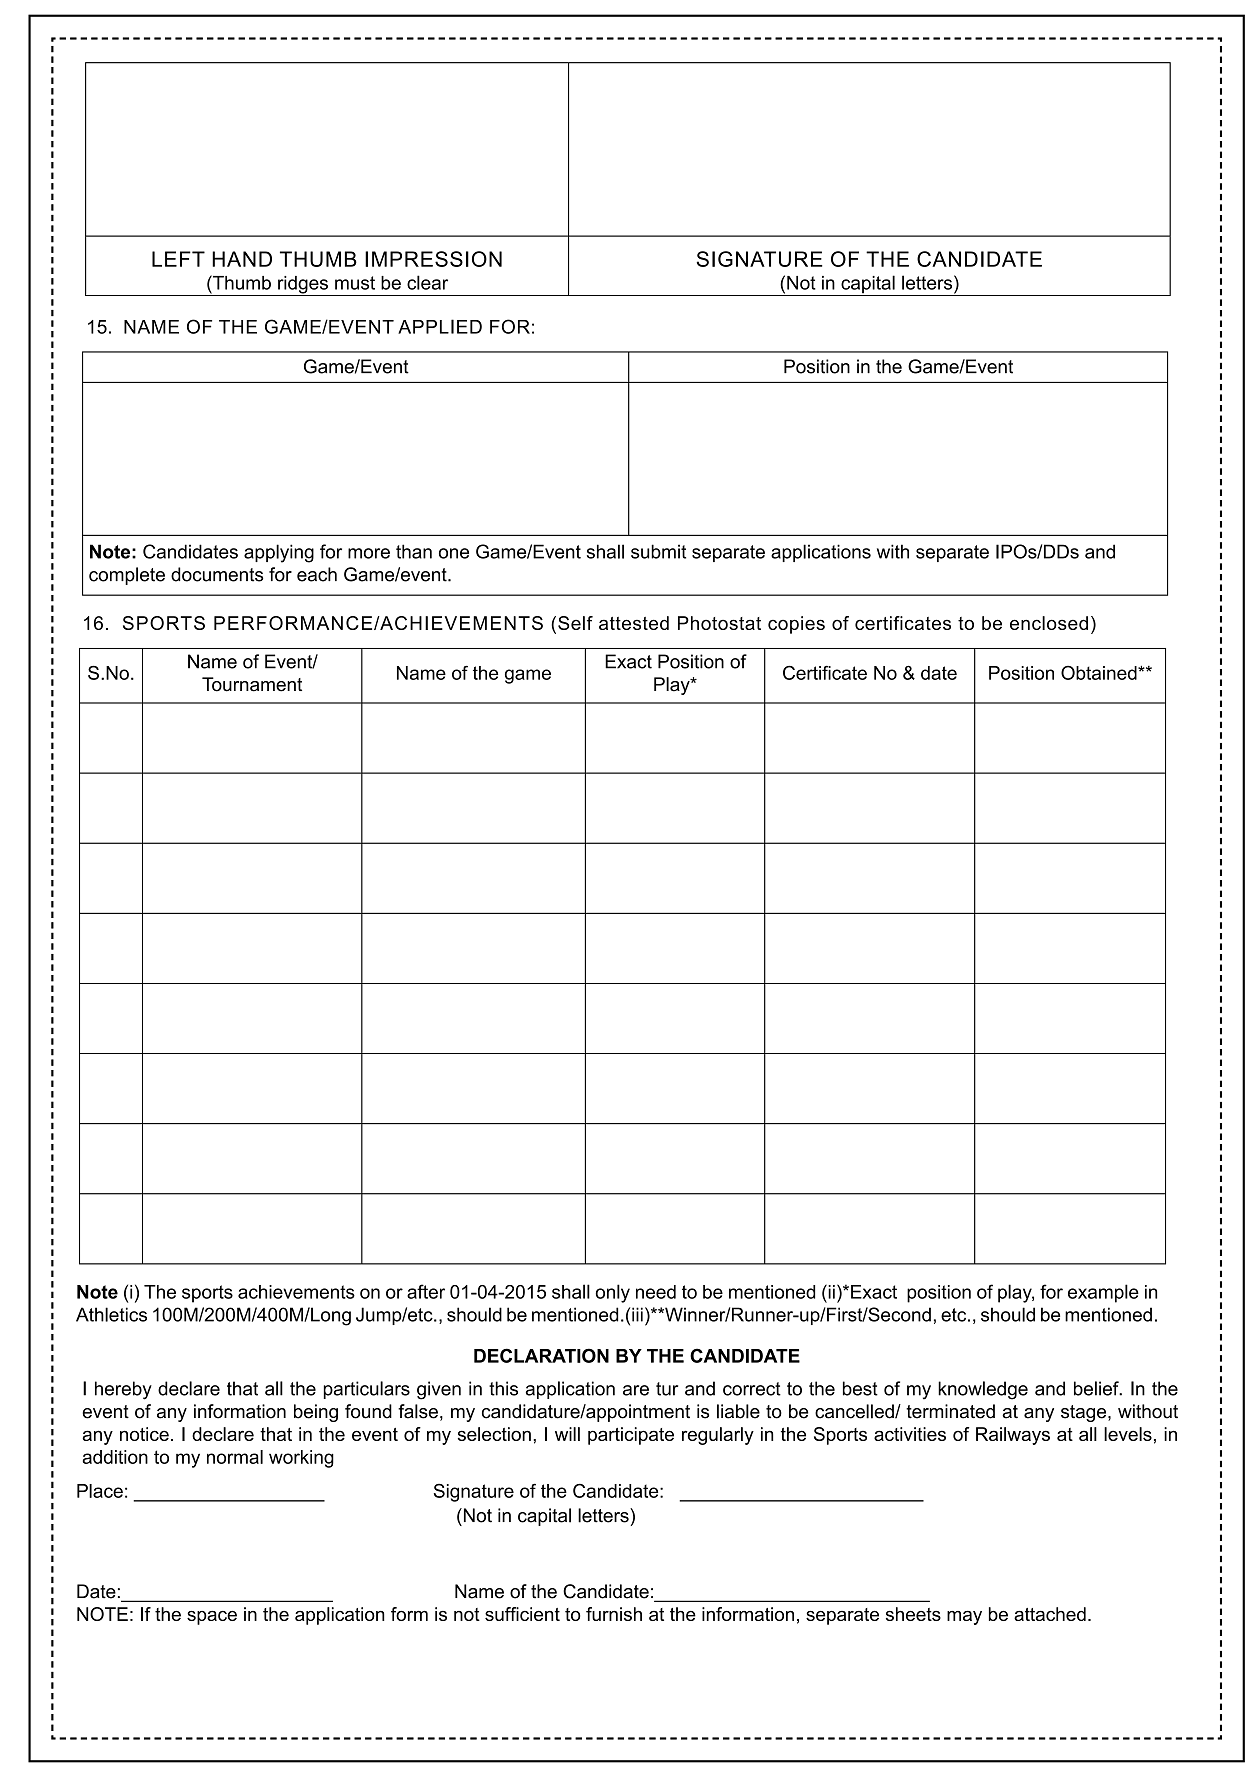 The width and height of the screenshot is (1257, 1777). Describe the element at coordinates (111, 1314) in the screenshot. I see `Athletics` at that location.
